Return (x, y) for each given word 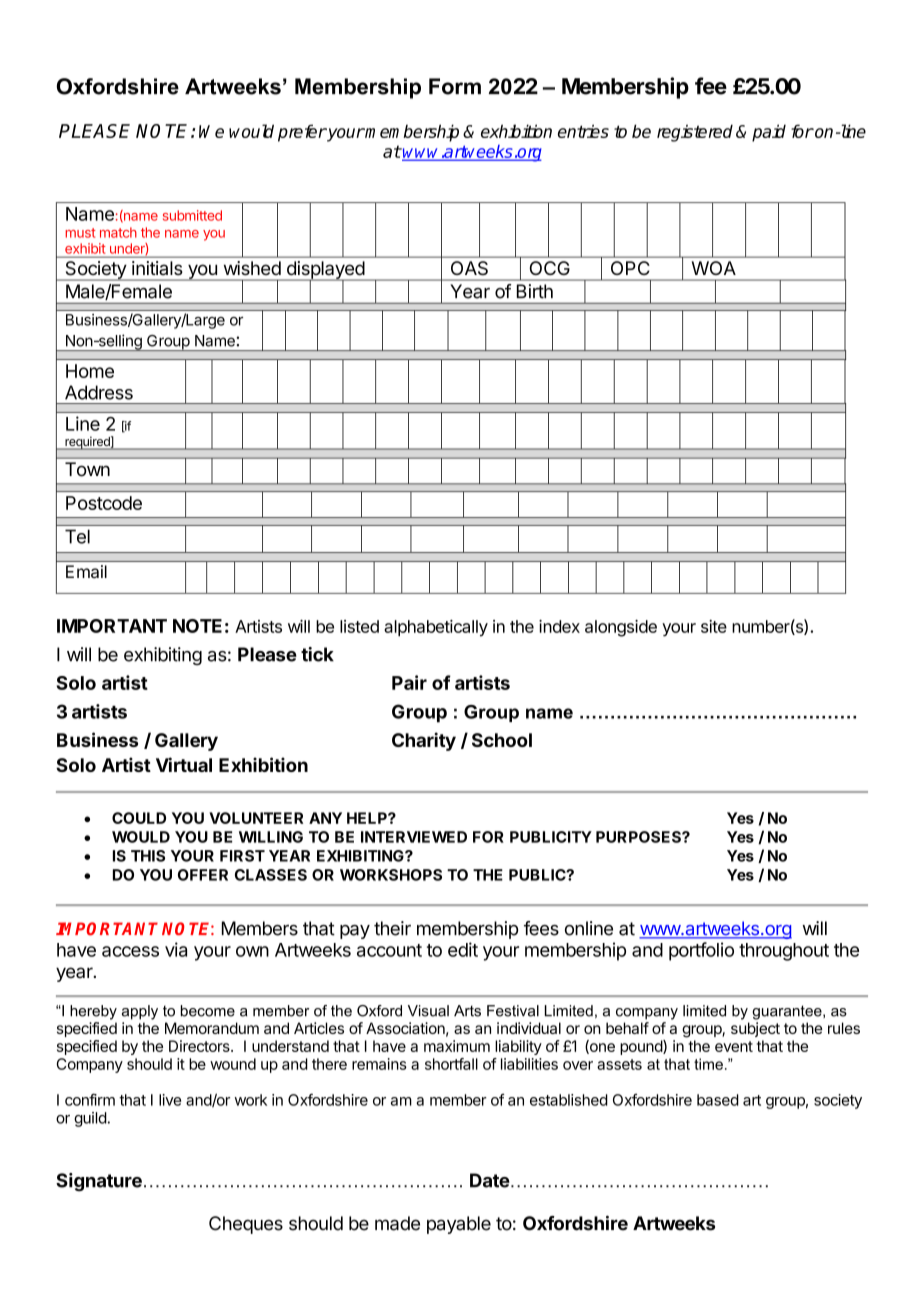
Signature (99, 1182)
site (714, 626)
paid (769, 133)
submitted (192, 215)
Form (455, 86)
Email (86, 572)
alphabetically (436, 628)
